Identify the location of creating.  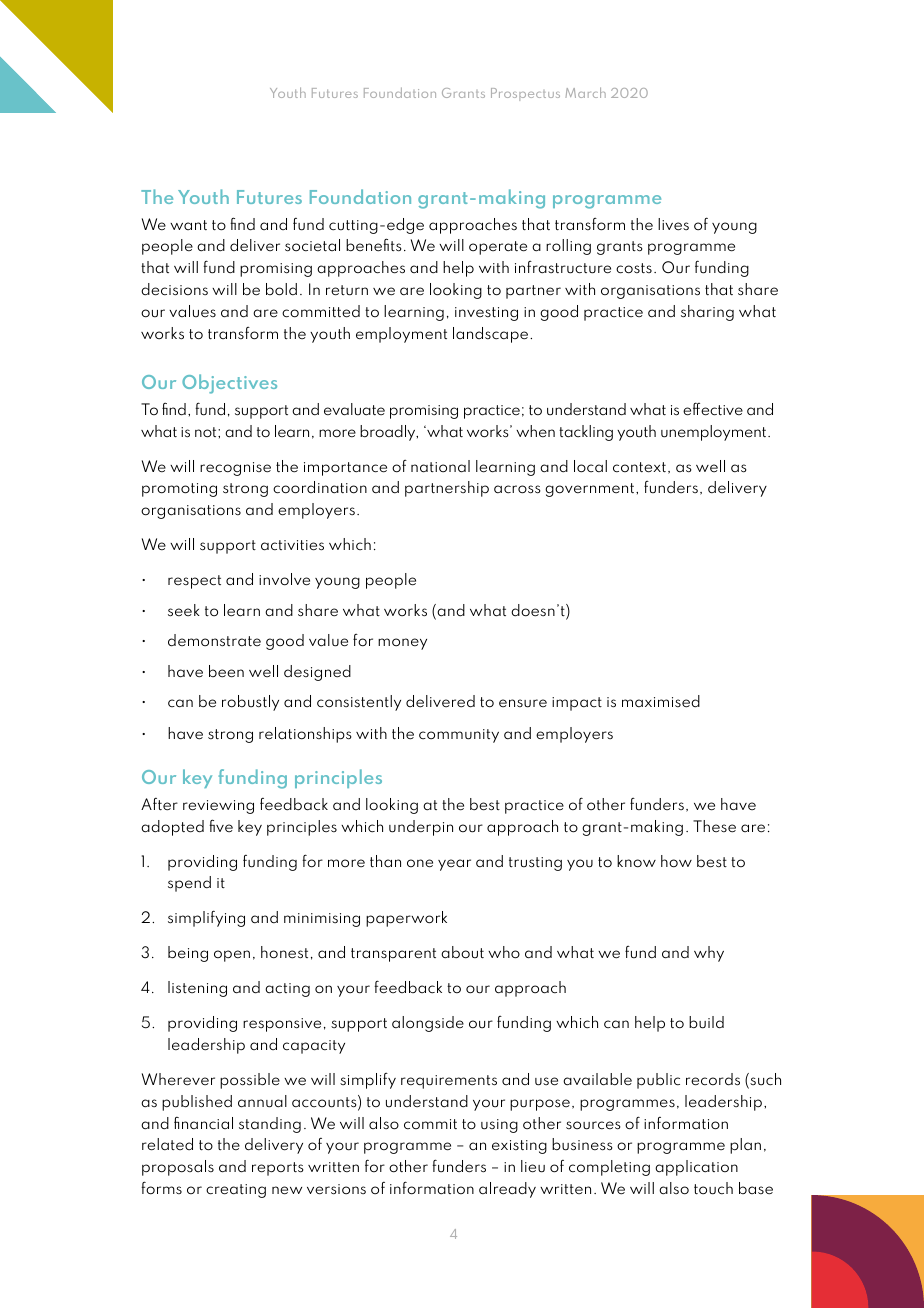
(236, 1191).
